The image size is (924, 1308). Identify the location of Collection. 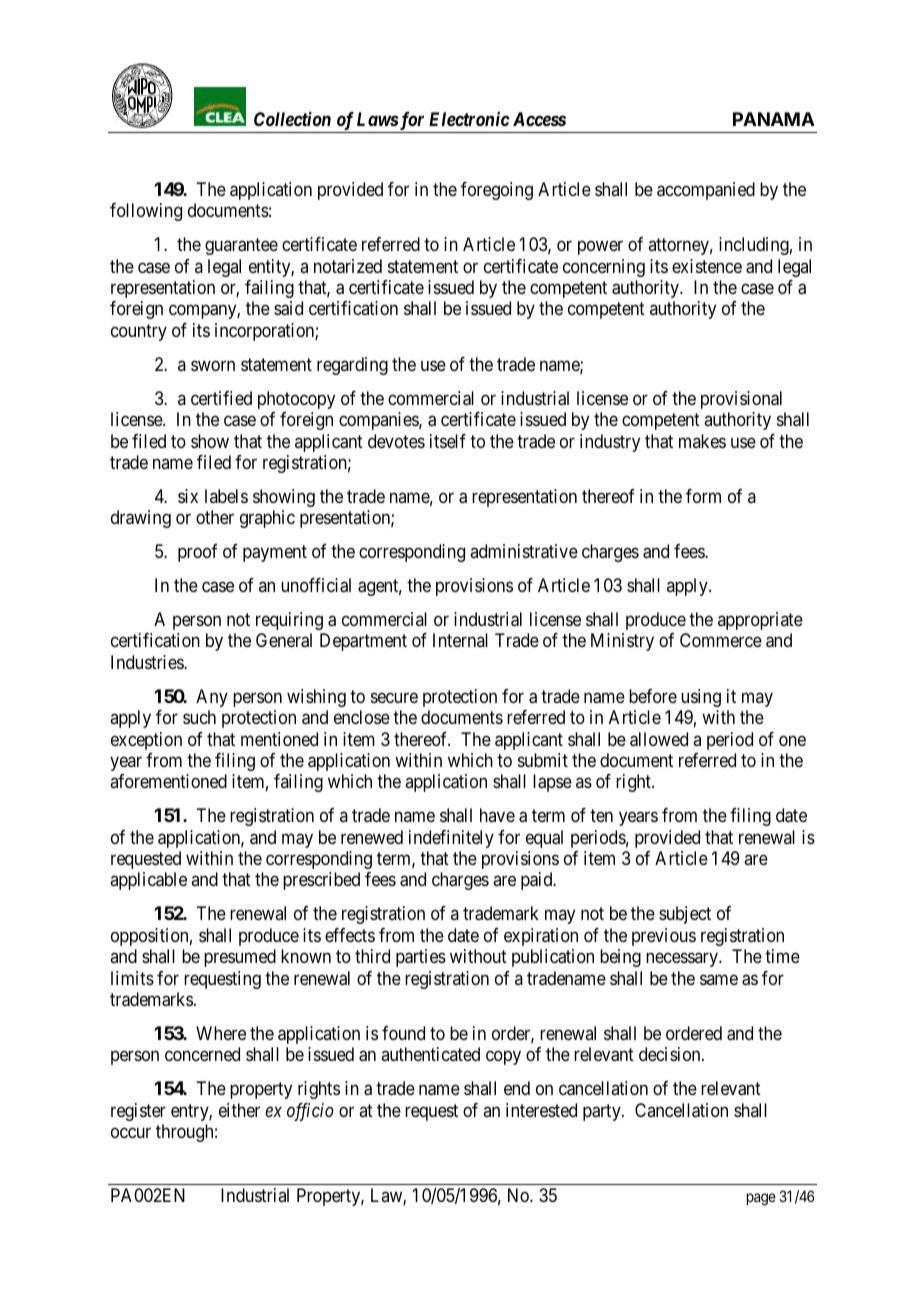
(292, 119).
